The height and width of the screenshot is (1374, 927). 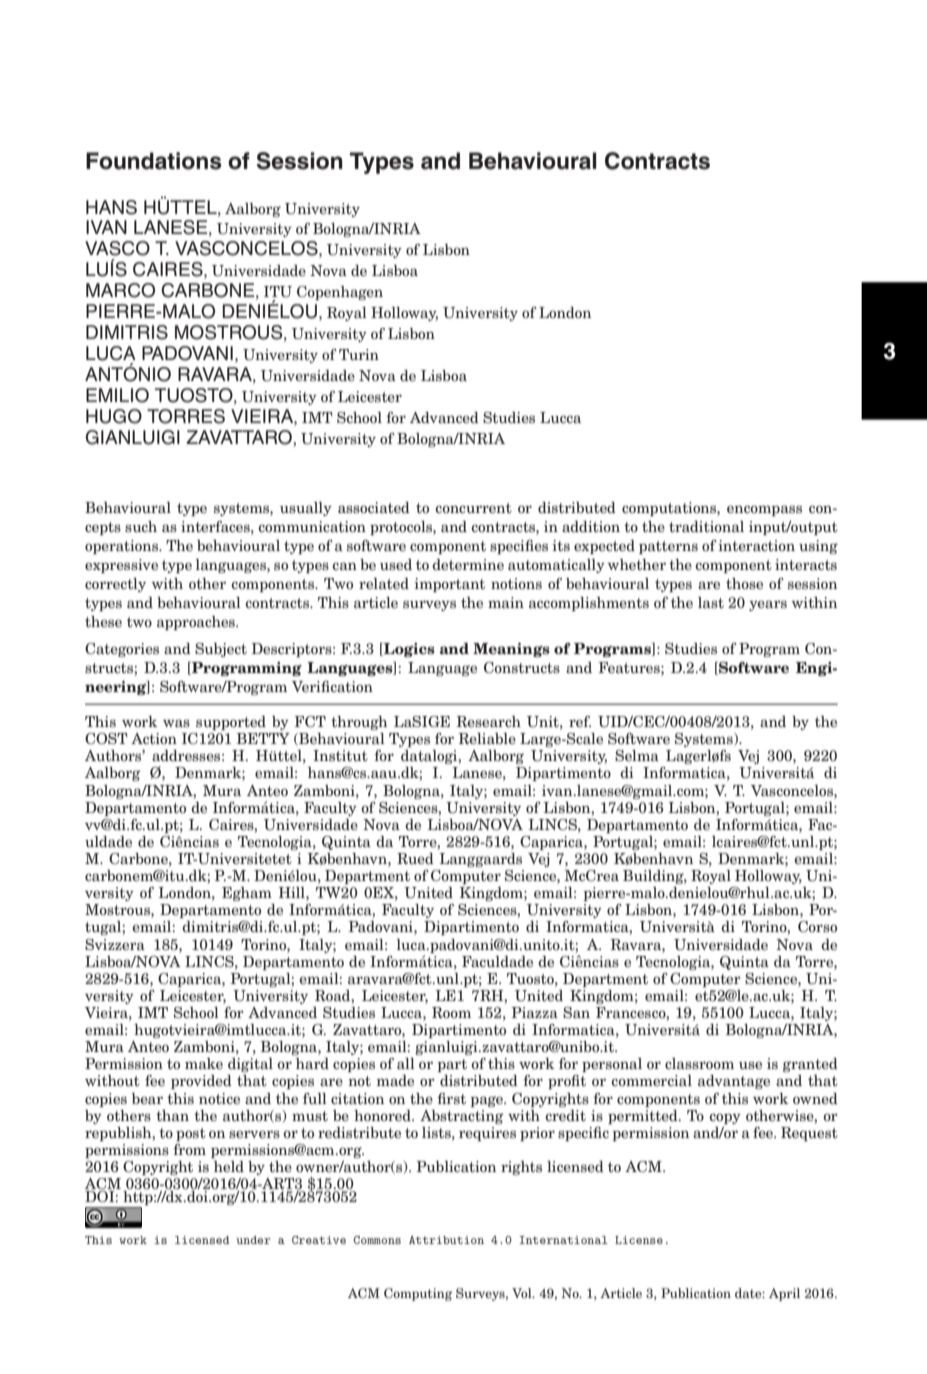 I want to click on April, so click(x=784, y=1294).
